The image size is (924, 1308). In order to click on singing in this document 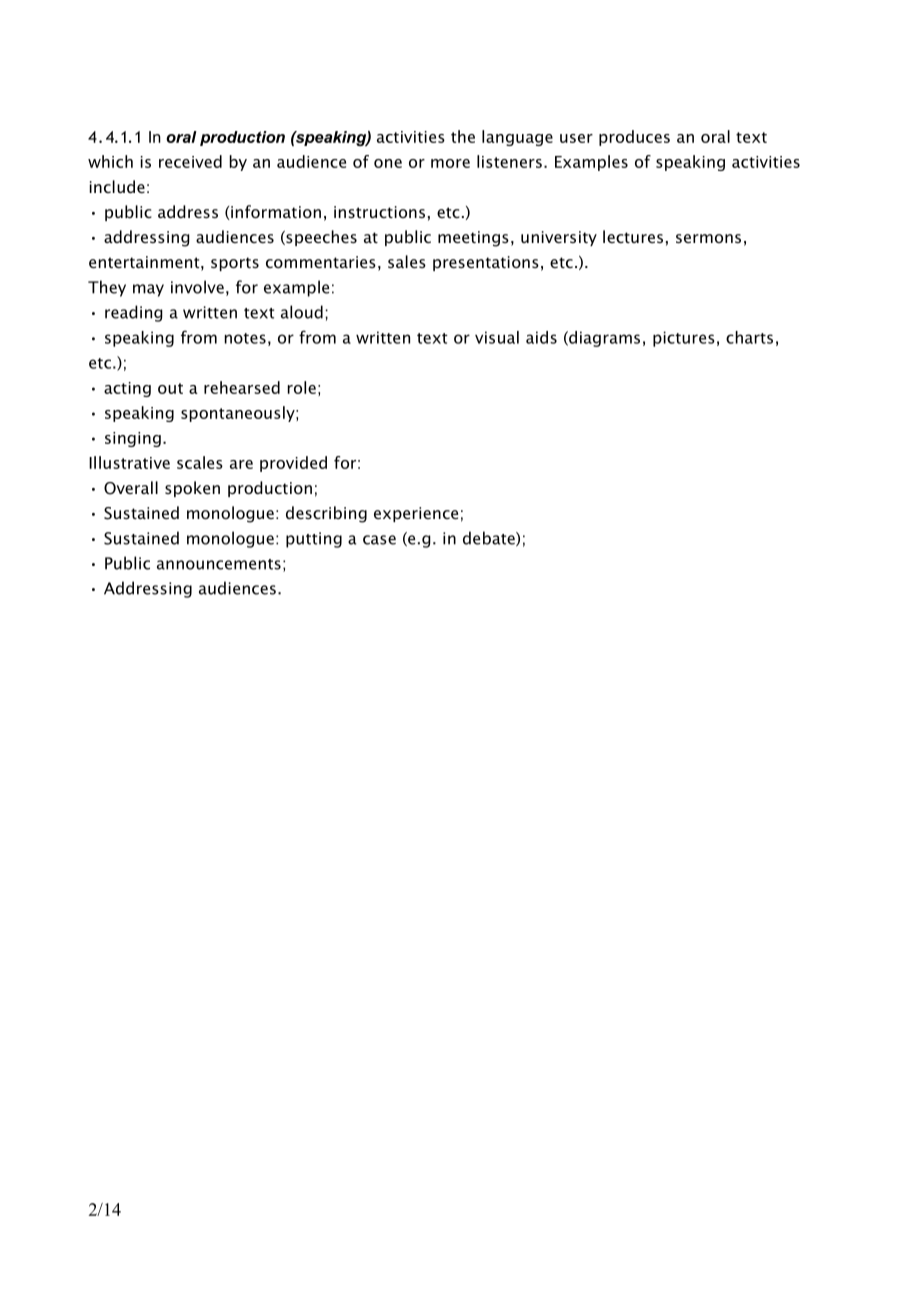, I will do `click(133, 439)`.
